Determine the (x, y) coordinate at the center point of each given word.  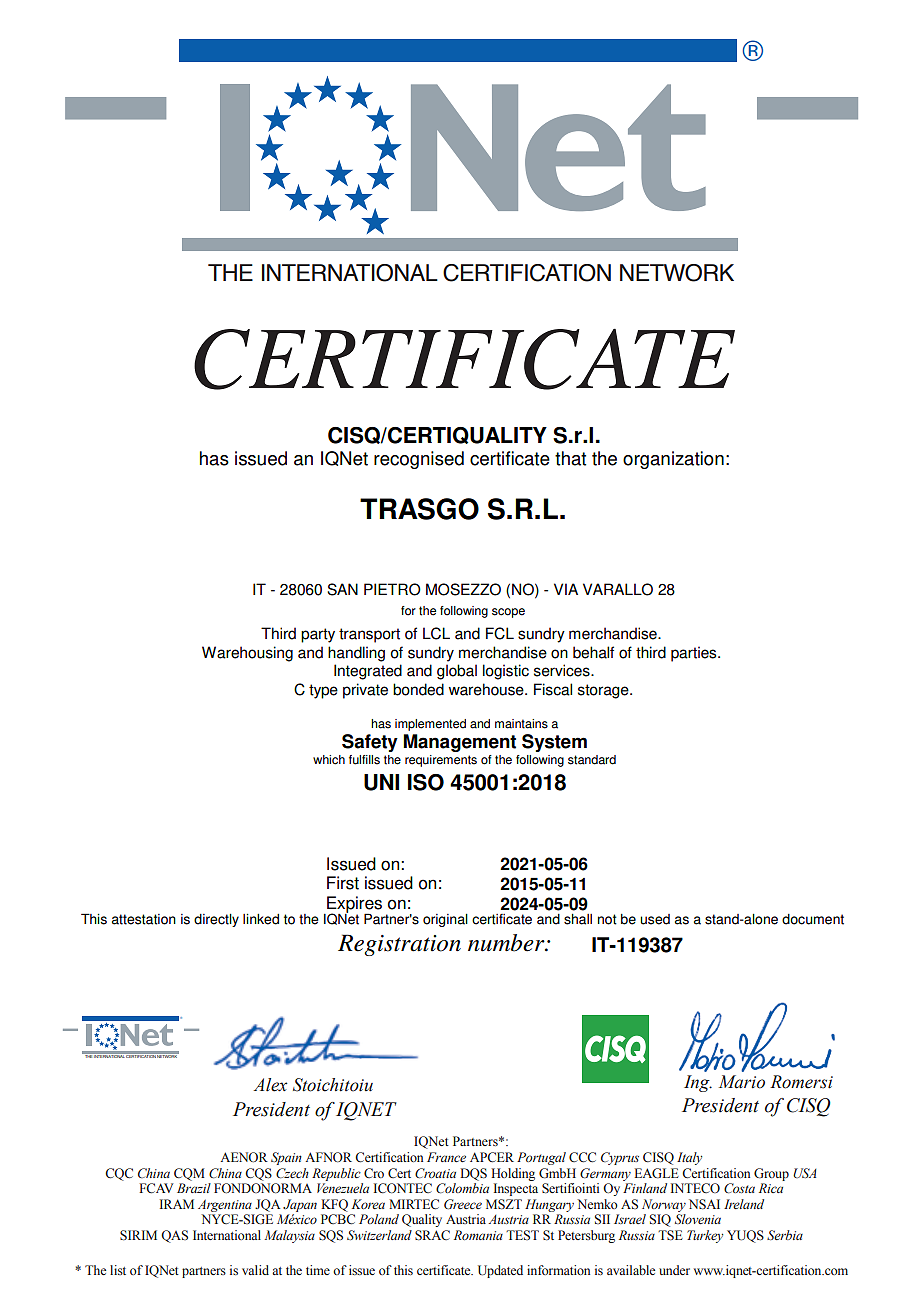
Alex (270, 1085)
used (655, 919)
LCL (436, 633)
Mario (742, 1082)
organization (673, 460)
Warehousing (247, 654)
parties (695, 654)
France (446, 1157)
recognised (419, 460)
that (570, 458)
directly (216, 920)
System (554, 743)
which (329, 760)
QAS (174, 1236)
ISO (426, 782)
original (445, 920)
